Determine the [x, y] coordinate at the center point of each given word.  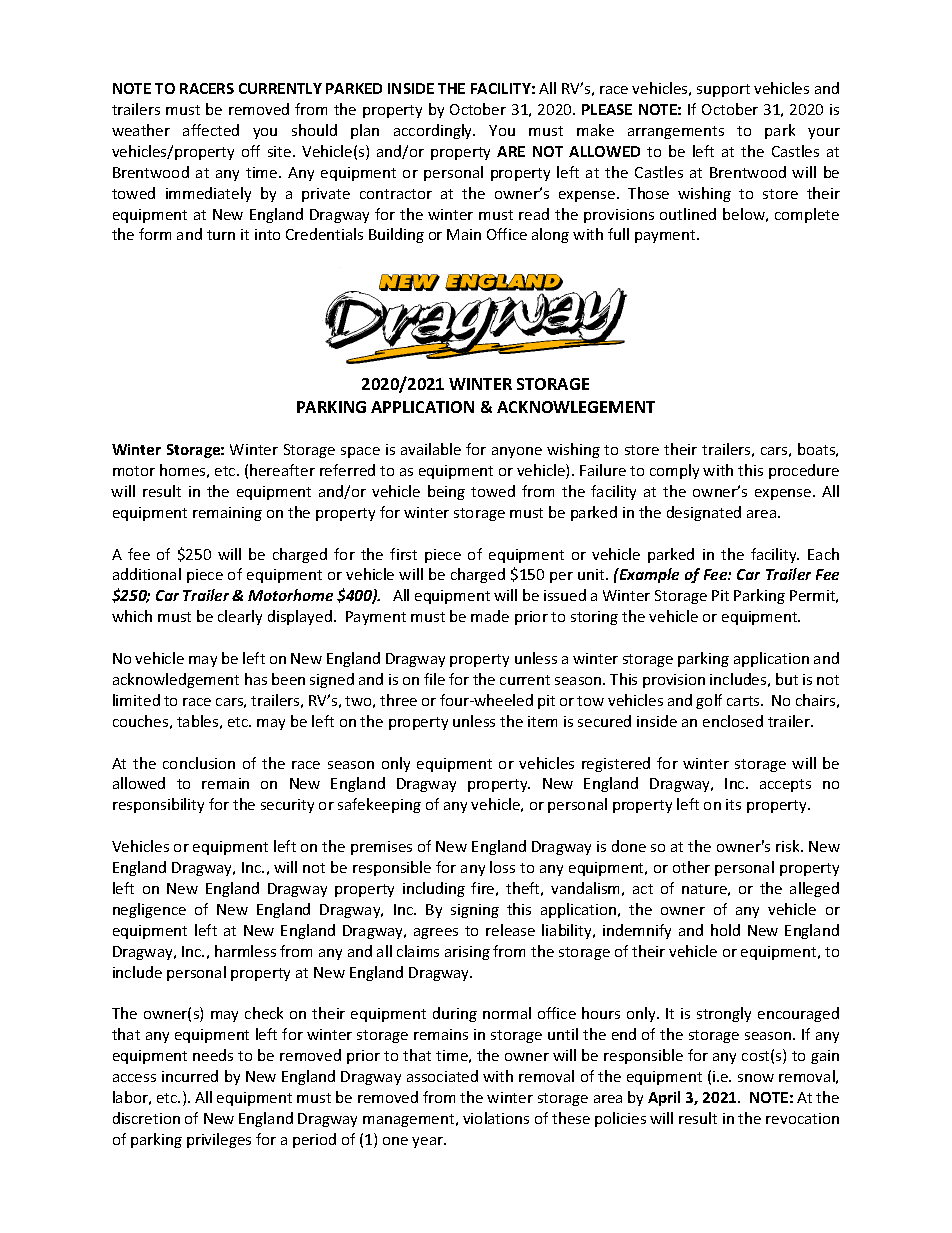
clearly [240, 617]
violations [496, 1118]
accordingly [434, 131]
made [490, 616]
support [723, 90]
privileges [219, 1140]
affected [211, 130]
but [787, 679]
